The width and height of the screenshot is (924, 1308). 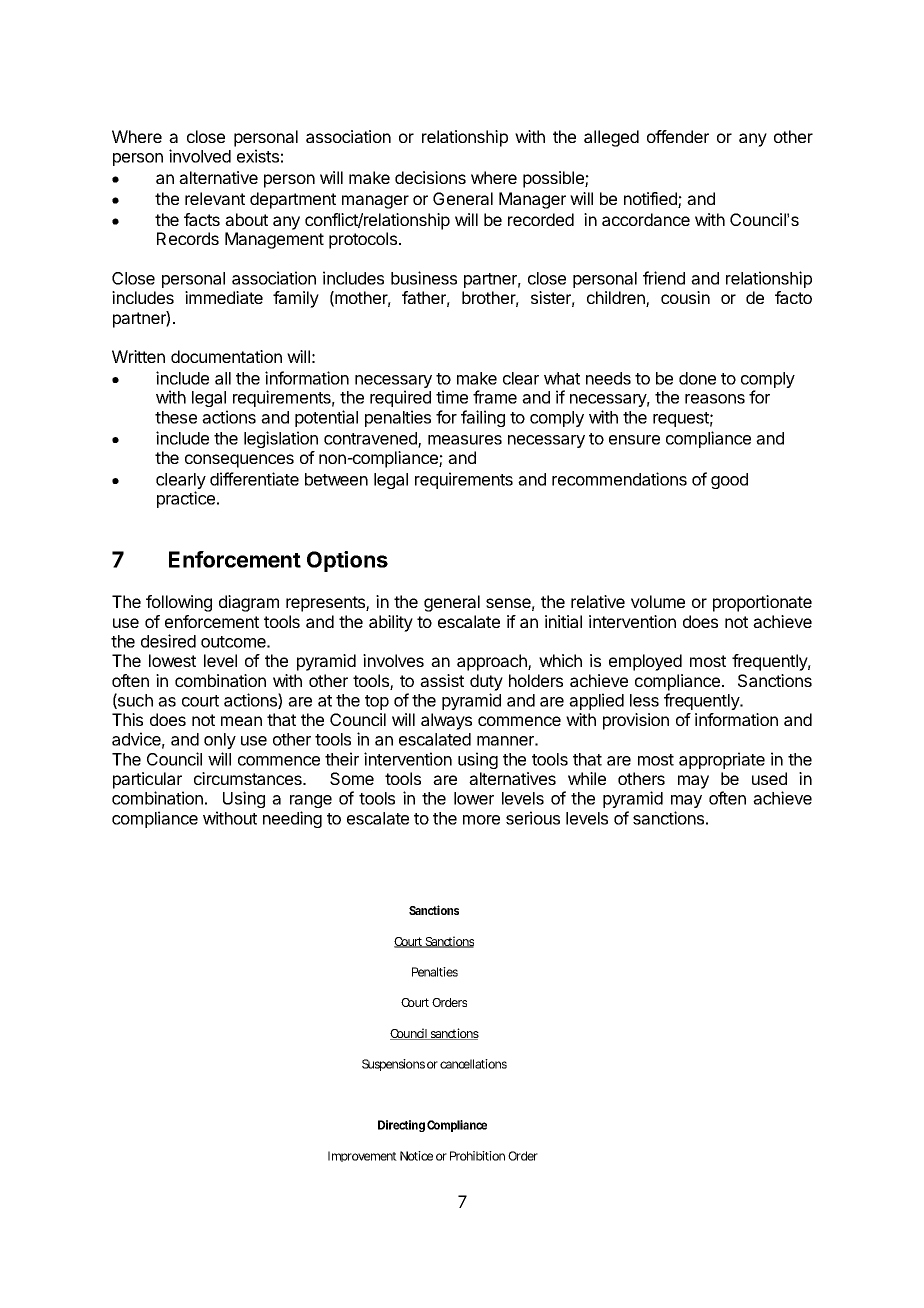 I want to click on time, so click(x=452, y=397).
